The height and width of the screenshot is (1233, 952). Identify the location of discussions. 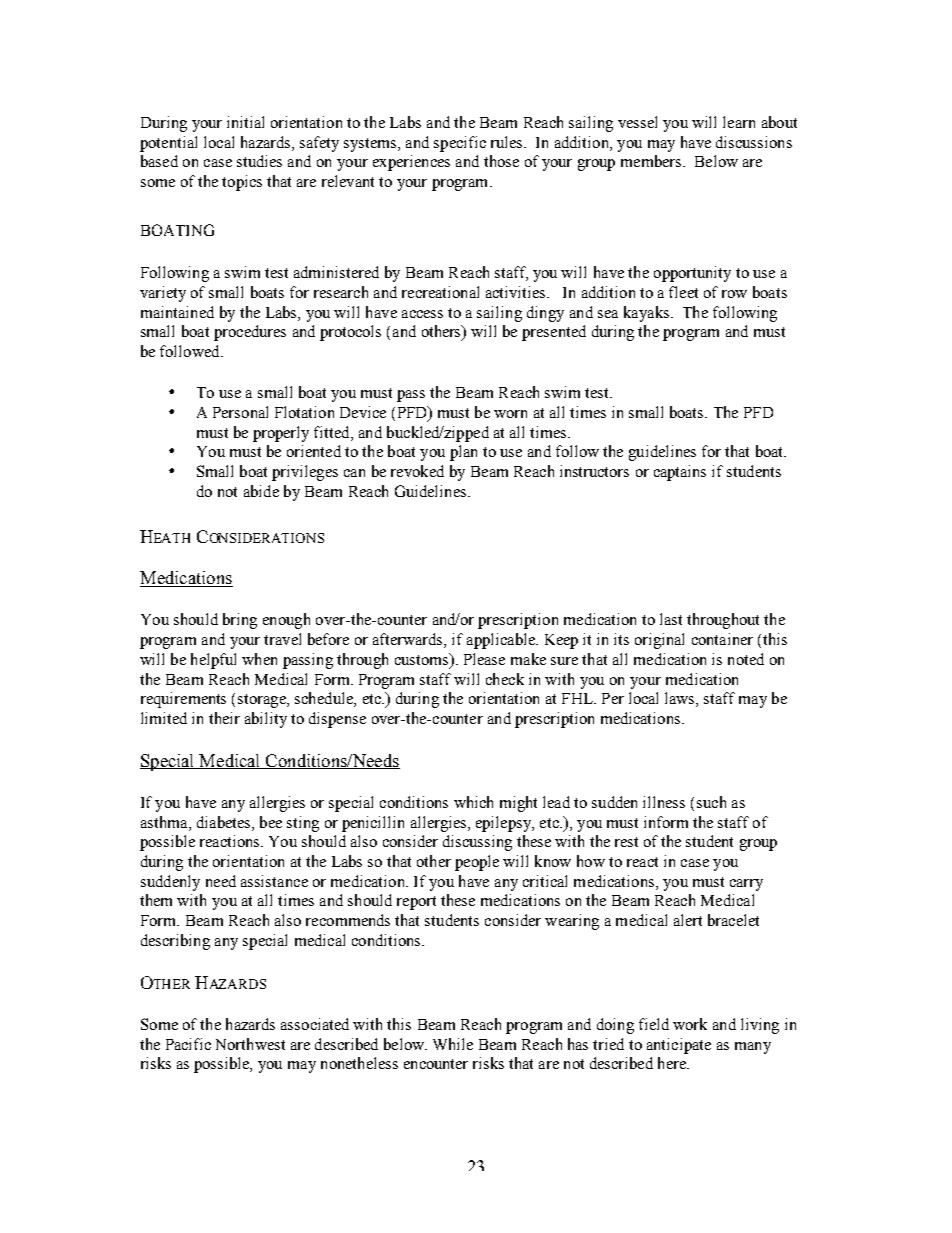
(754, 142).
